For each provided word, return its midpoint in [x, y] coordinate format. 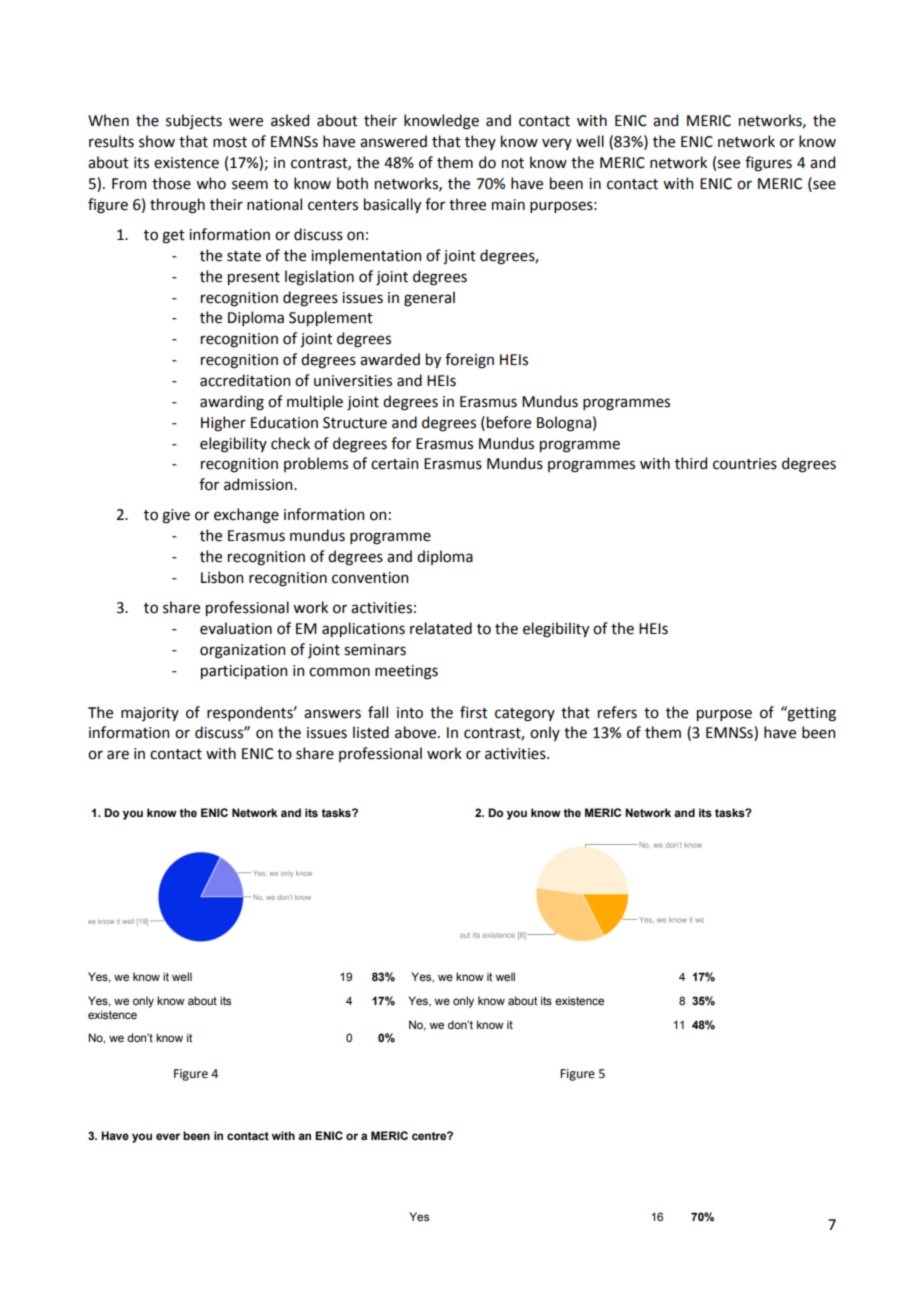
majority [150, 714]
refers [617, 712]
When [108, 120]
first [474, 712]
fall [378, 712]
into [410, 713]
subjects [194, 122]
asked [290, 120]
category [525, 715]
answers [332, 714]
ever [168, 1136]
